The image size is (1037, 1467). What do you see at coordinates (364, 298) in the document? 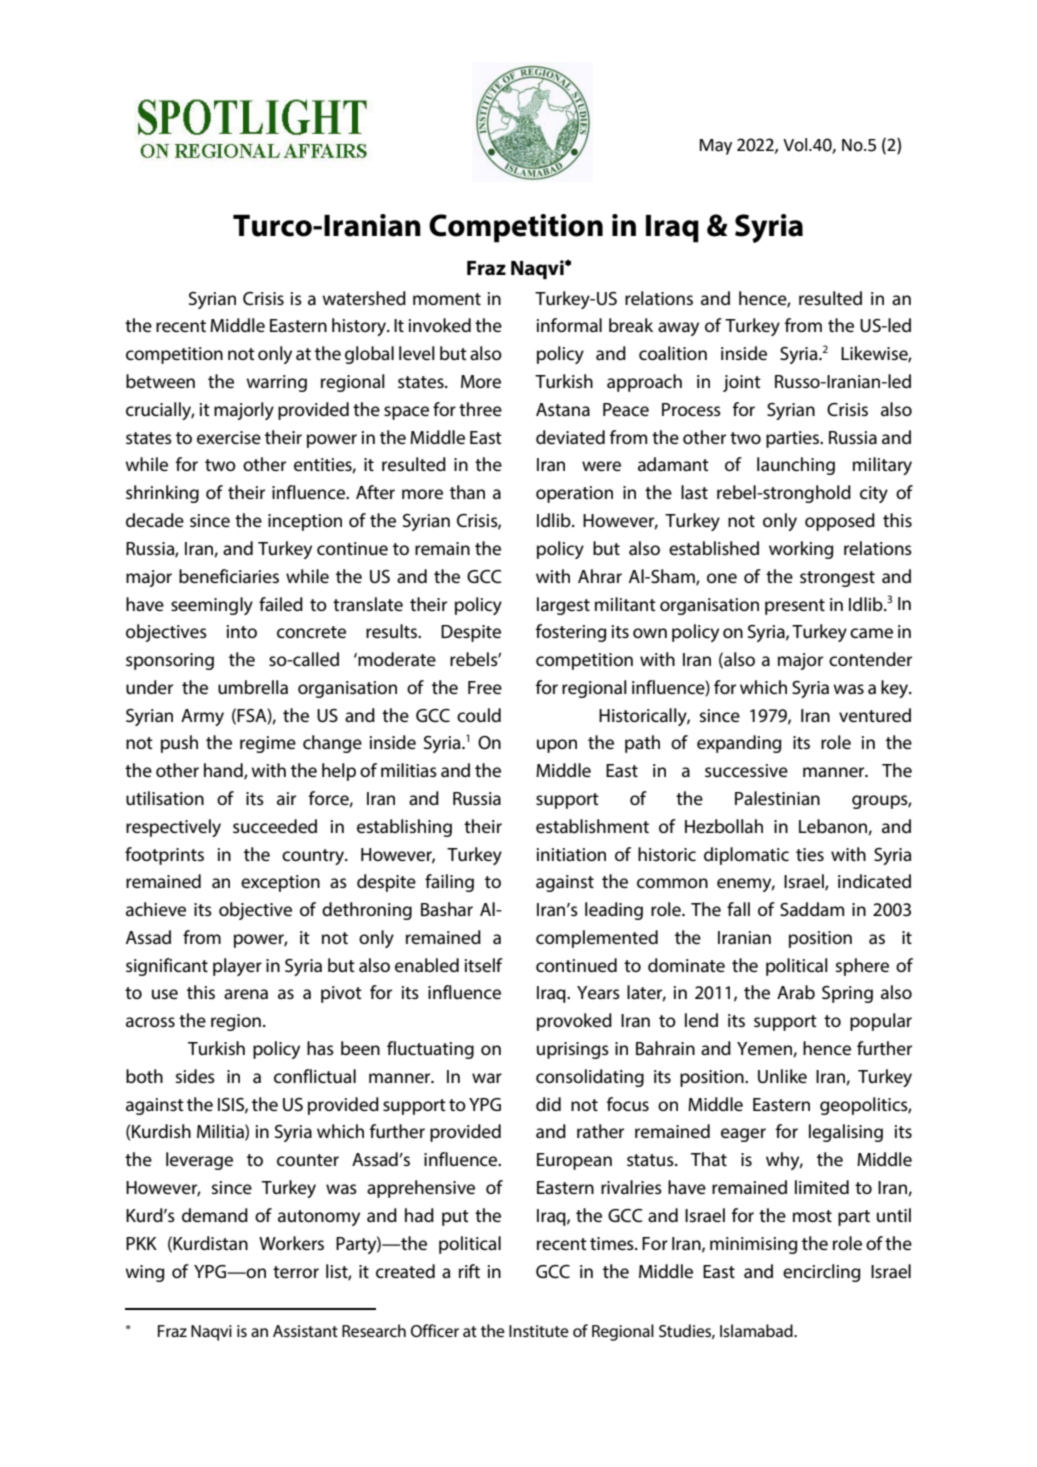
I see `watershed` at bounding box center [364, 298].
